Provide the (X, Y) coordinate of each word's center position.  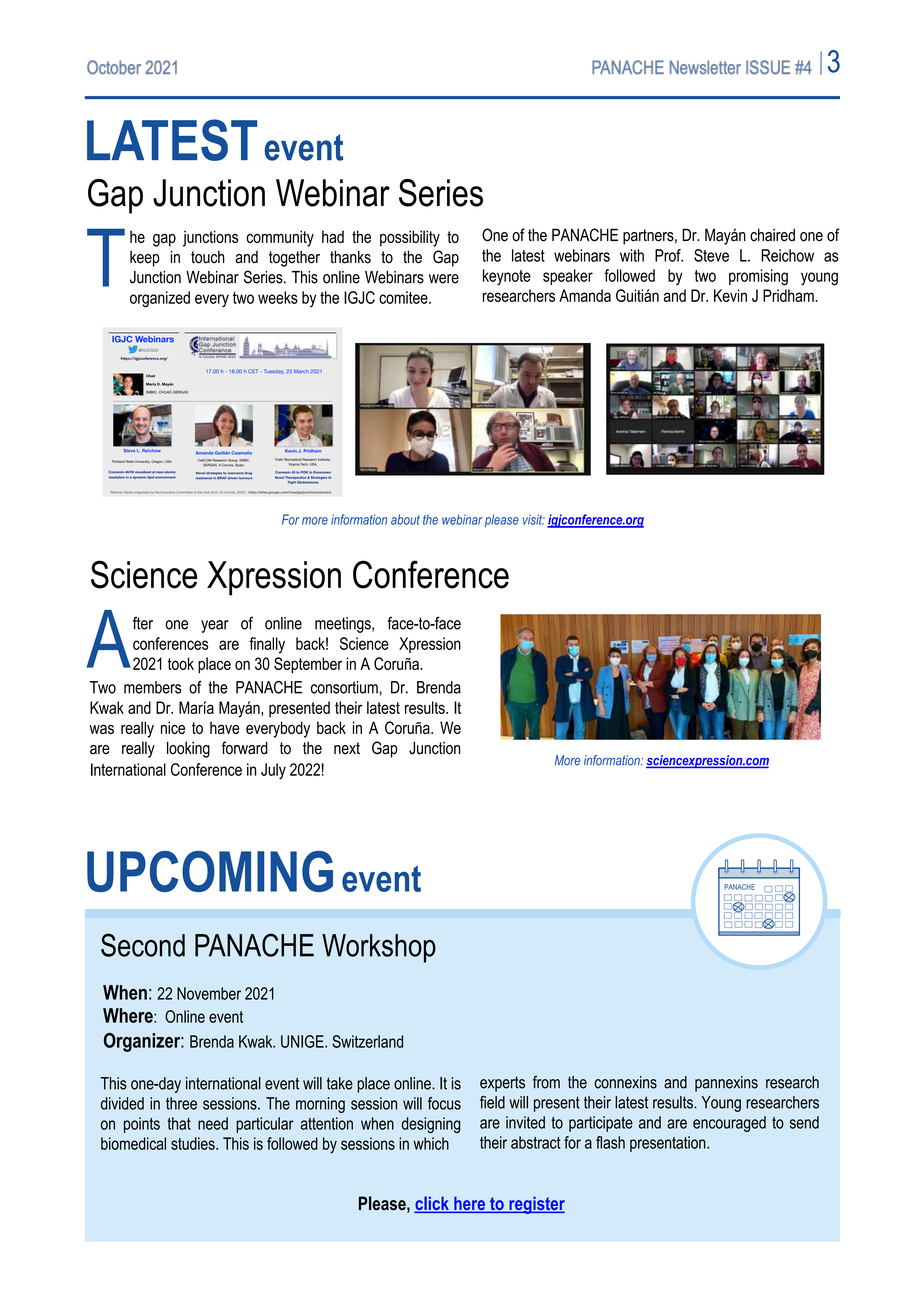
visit (534, 519)
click (432, 1204)
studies (194, 1143)
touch (208, 257)
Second (143, 945)
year (215, 626)
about (405, 519)
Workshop (379, 948)
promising (758, 277)
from (546, 1082)
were (444, 279)
